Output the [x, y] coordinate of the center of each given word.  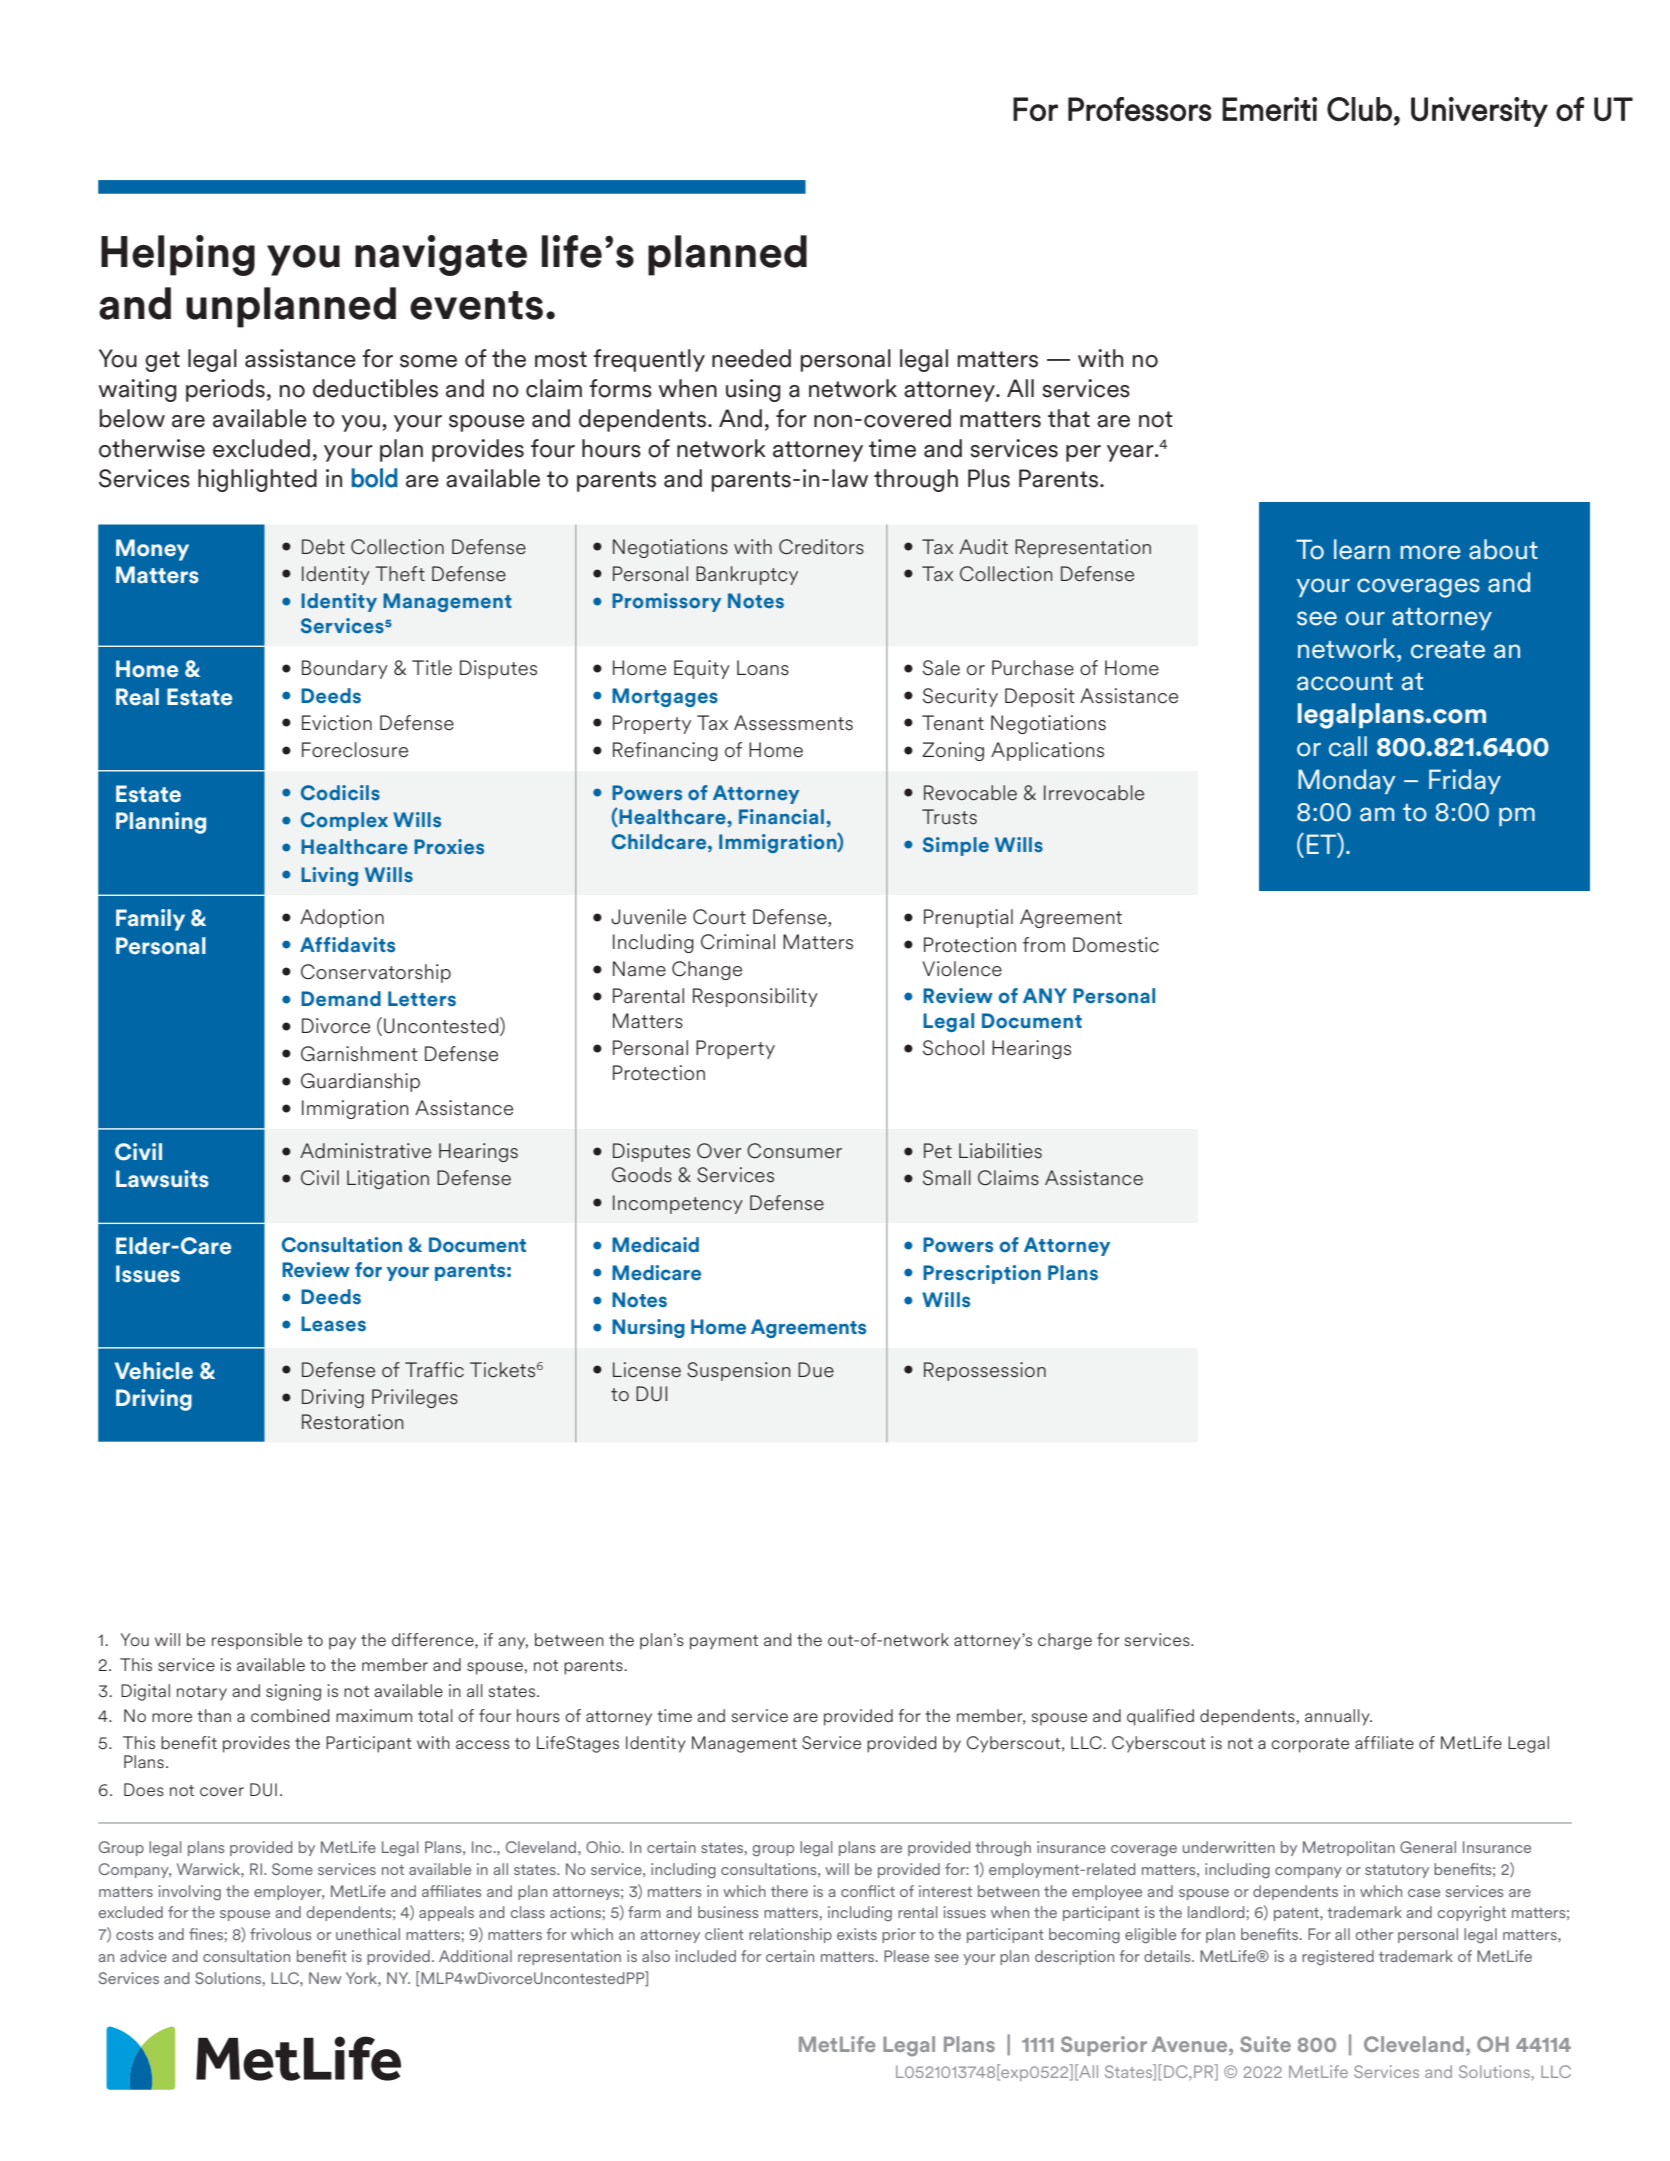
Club [1359, 109]
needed [751, 358]
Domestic [1116, 945]
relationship [790, 1935]
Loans [763, 668]
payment [724, 1642]
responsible [257, 1641]
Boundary [345, 669]
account [1345, 682]
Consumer [794, 1151]
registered [1338, 1958]
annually [1338, 1717]
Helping [178, 255]
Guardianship [360, 1082]
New [325, 1978]
